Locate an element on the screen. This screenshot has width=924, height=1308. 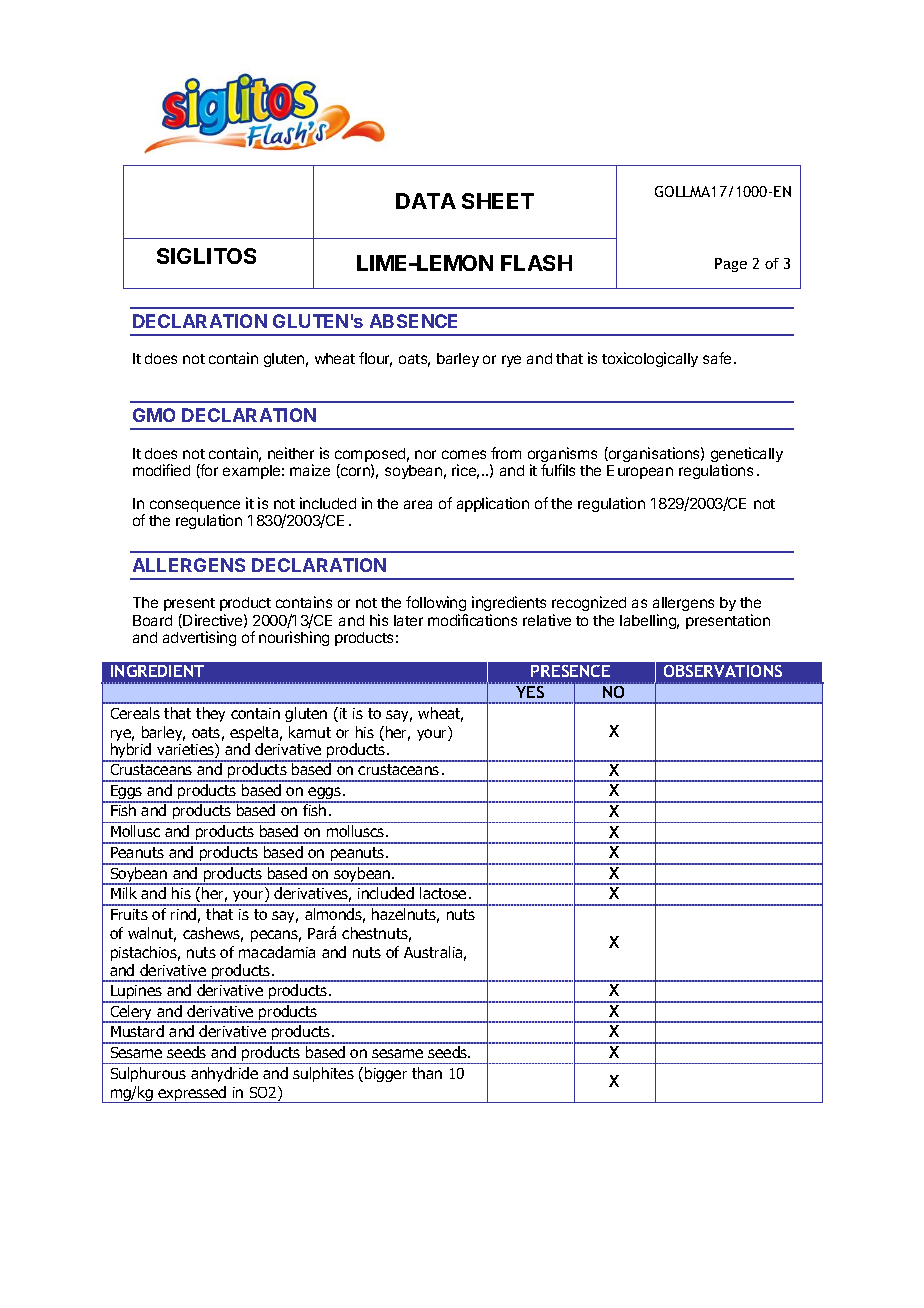
Page is located at coordinates (731, 265).
